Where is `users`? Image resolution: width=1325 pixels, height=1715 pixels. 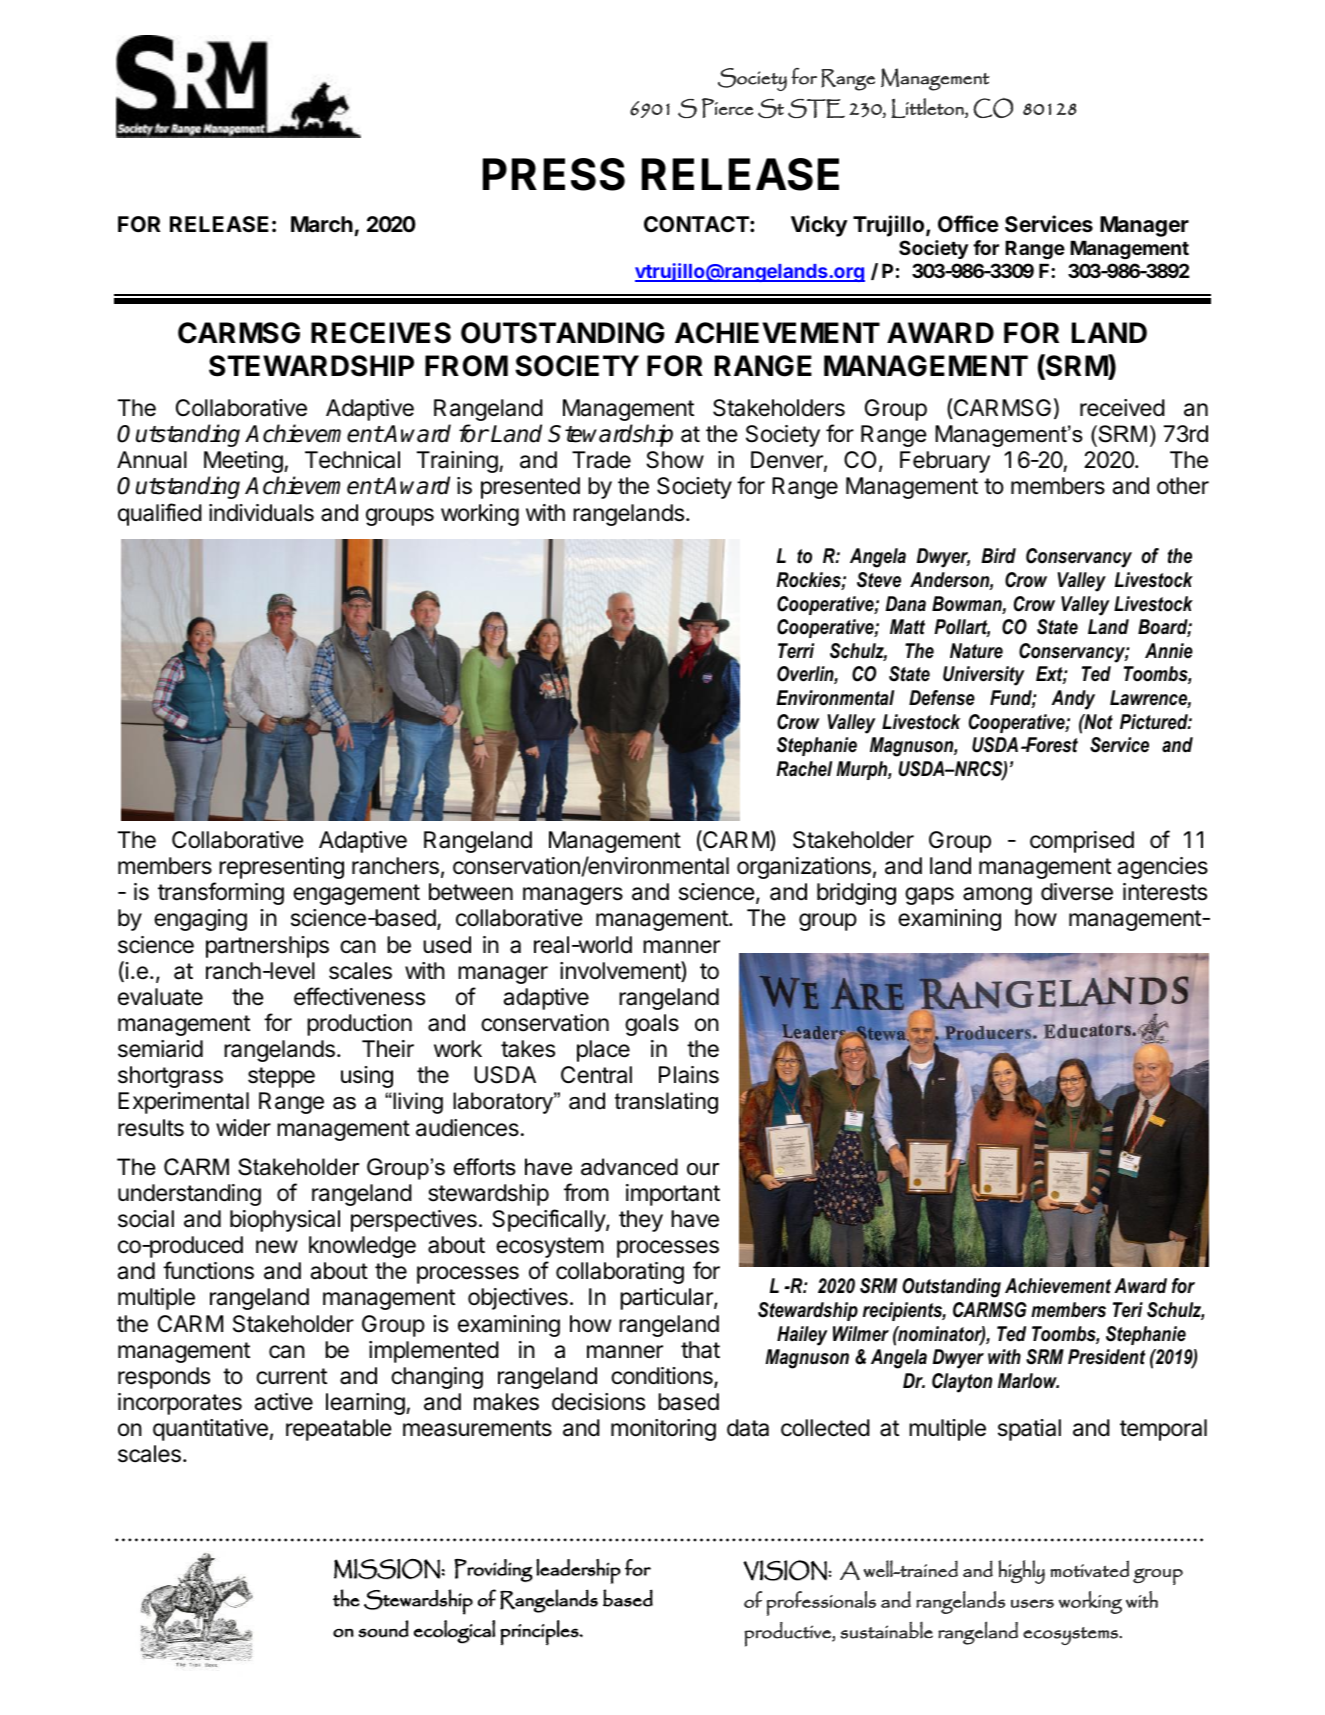 users is located at coordinates (1032, 1603).
